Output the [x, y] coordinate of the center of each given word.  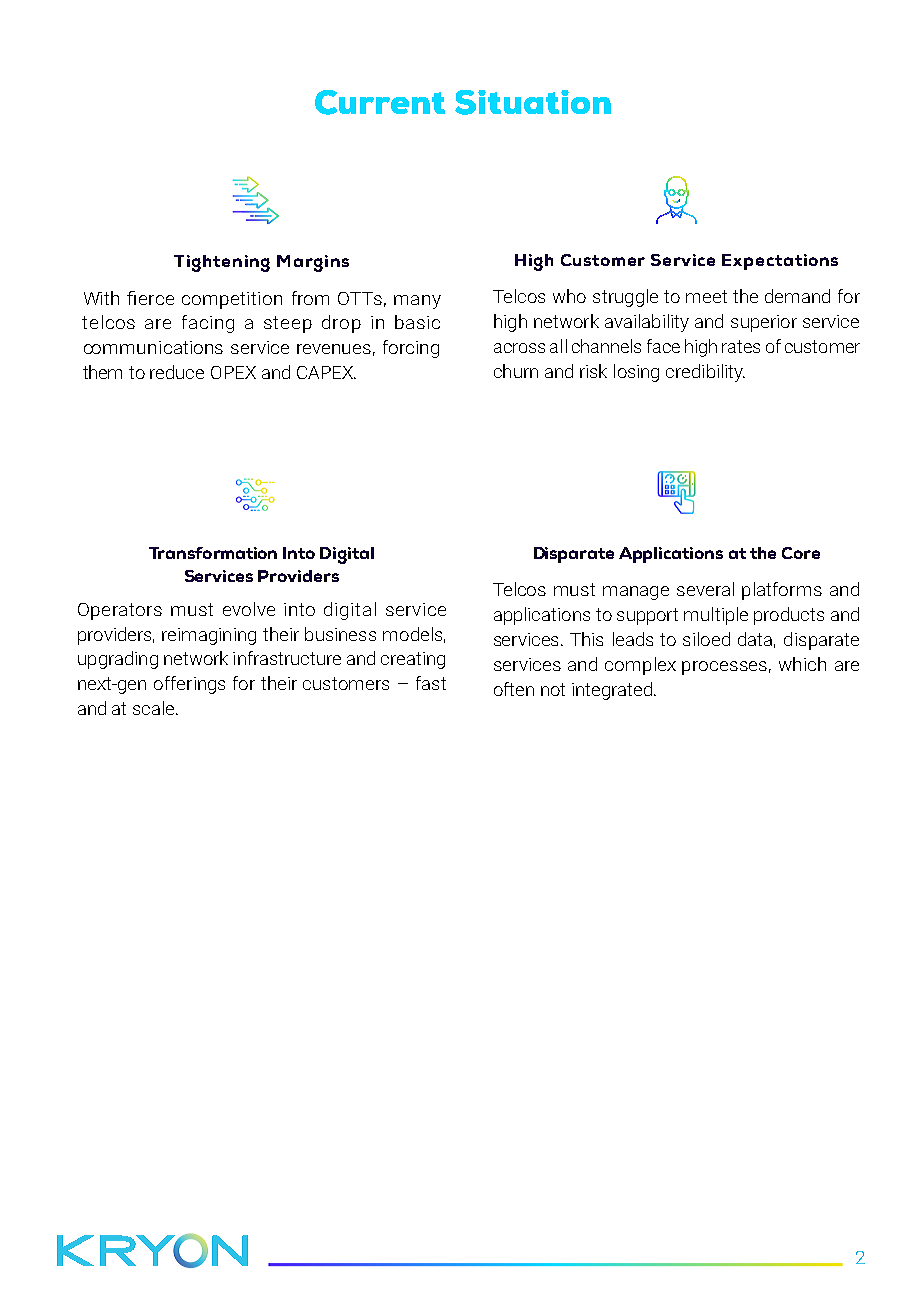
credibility [705, 373]
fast [431, 683]
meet [706, 296]
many [417, 302]
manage [636, 593]
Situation [533, 102]
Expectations [780, 262]
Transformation [213, 553]
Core [801, 553]
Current [380, 102]
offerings [189, 685]
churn [516, 371]
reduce [177, 372]
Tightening [222, 263]
